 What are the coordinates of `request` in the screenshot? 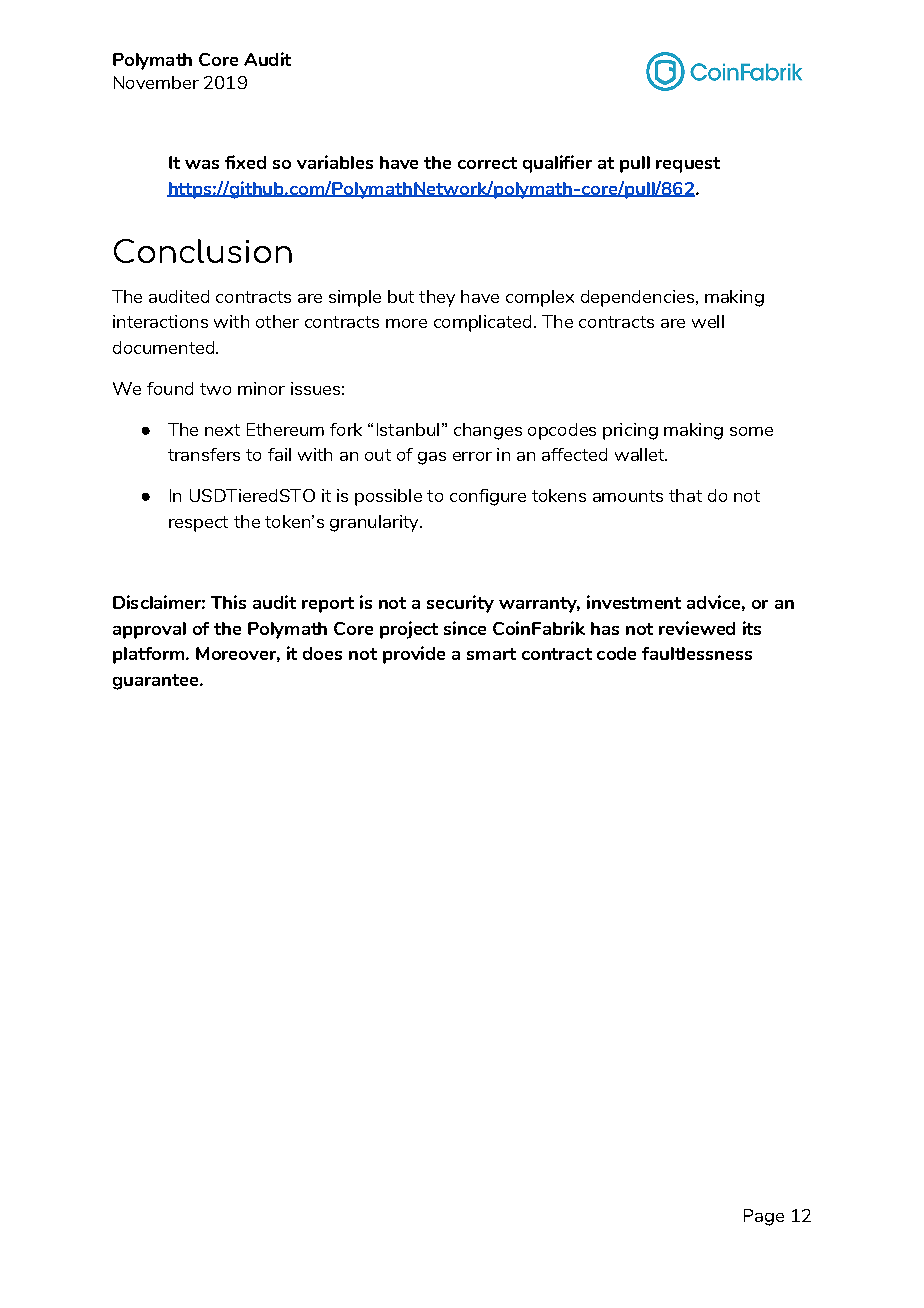 It's located at (688, 165).
